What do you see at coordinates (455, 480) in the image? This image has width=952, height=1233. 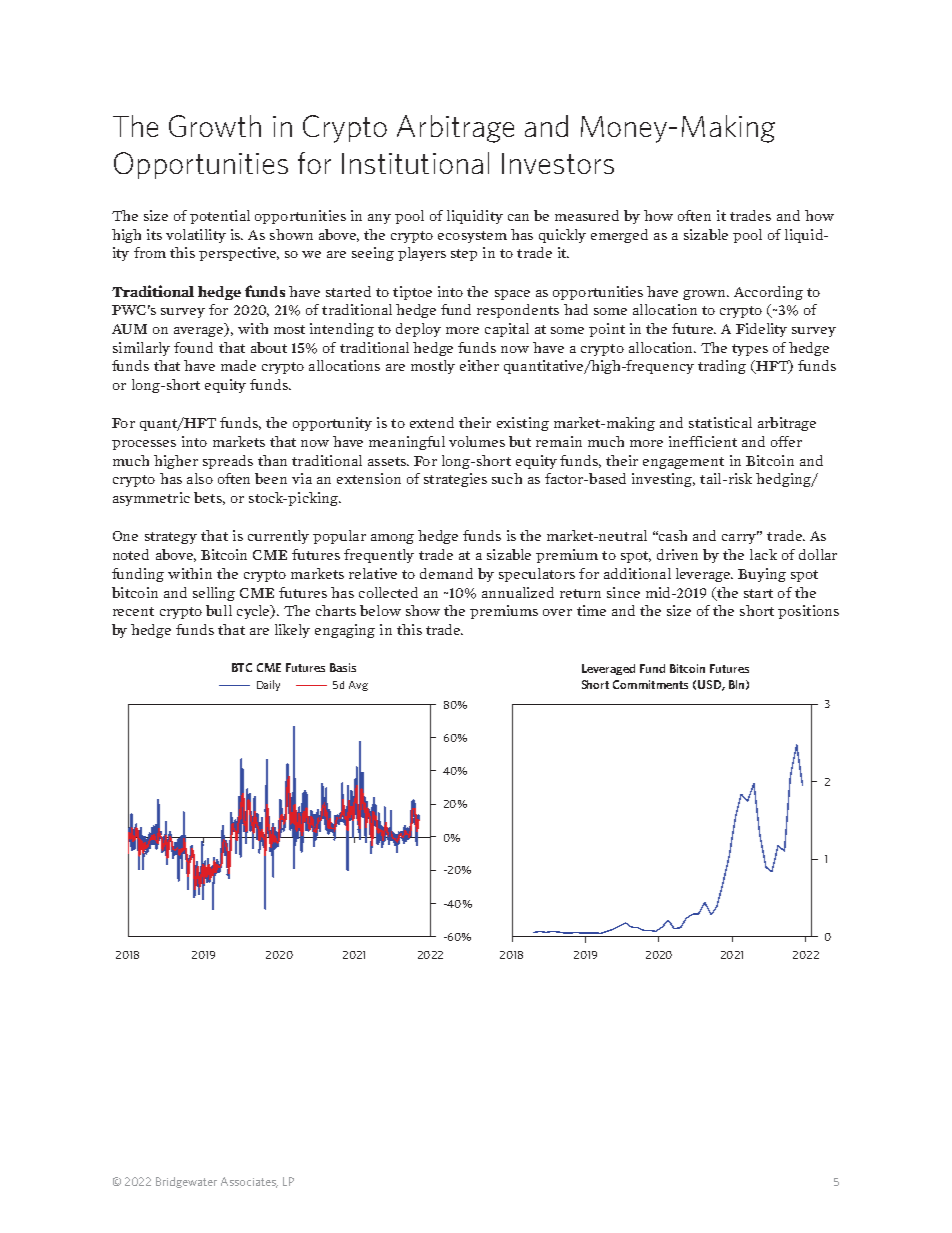 I see `strategies` at bounding box center [455, 480].
